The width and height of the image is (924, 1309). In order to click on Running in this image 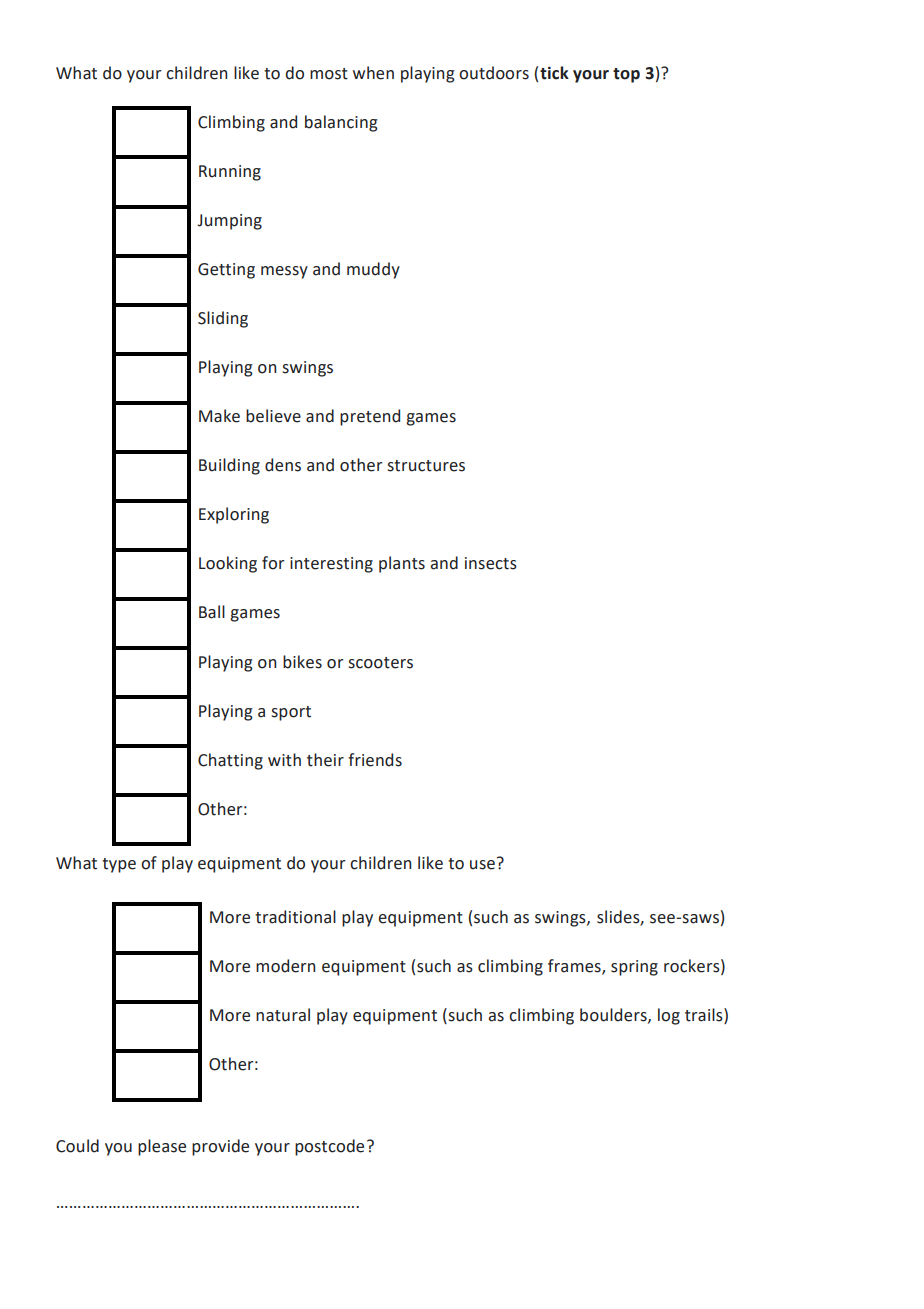, I will do `click(230, 173)`.
